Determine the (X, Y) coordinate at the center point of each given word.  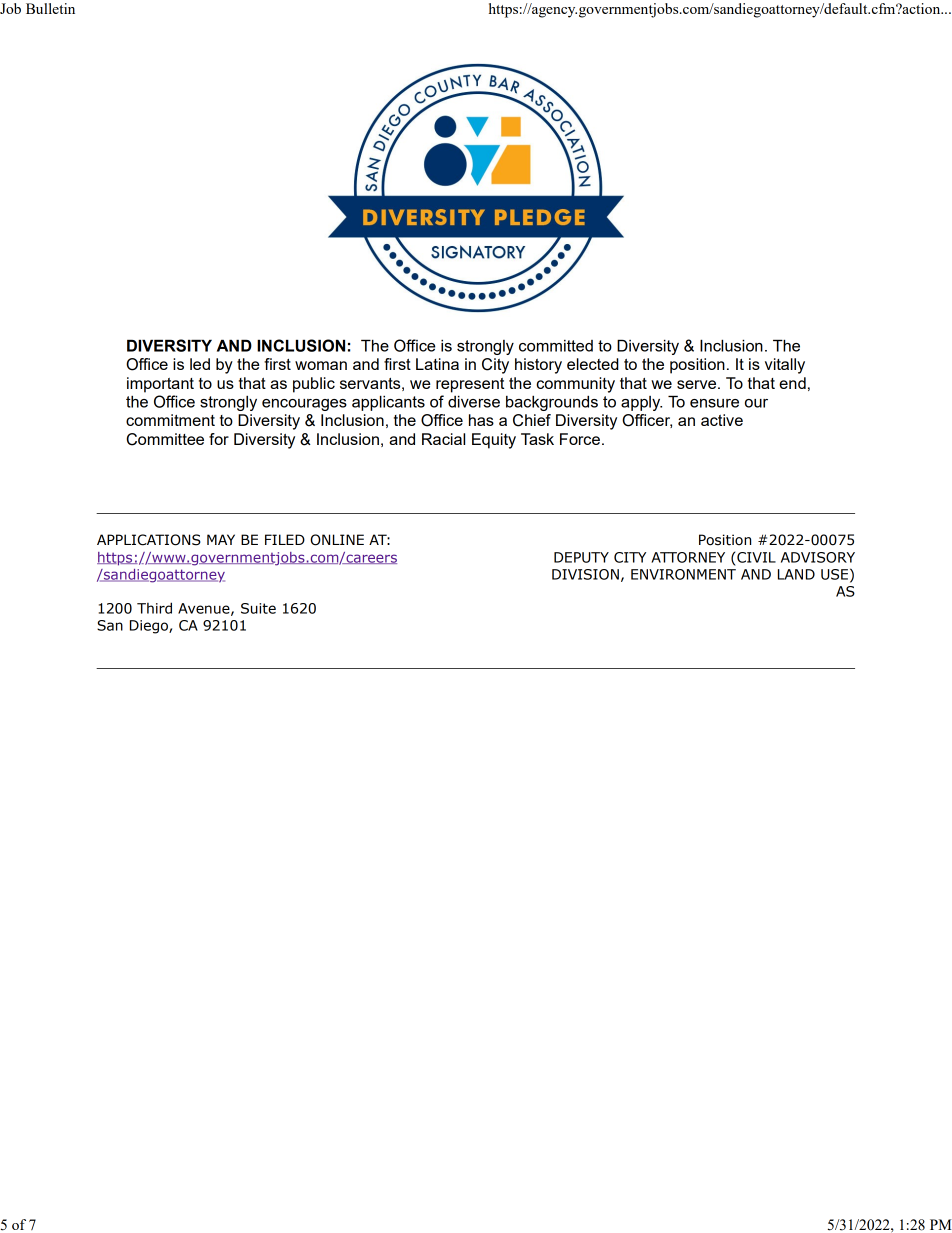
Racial (443, 439)
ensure (714, 403)
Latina (437, 364)
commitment (170, 420)
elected (593, 364)
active (722, 420)
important (160, 385)
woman (321, 365)
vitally (785, 366)
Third (154, 608)
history (538, 366)
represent (470, 385)
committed (556, 346)
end (792, 383)
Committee (165, 439)
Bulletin (50, 8)
